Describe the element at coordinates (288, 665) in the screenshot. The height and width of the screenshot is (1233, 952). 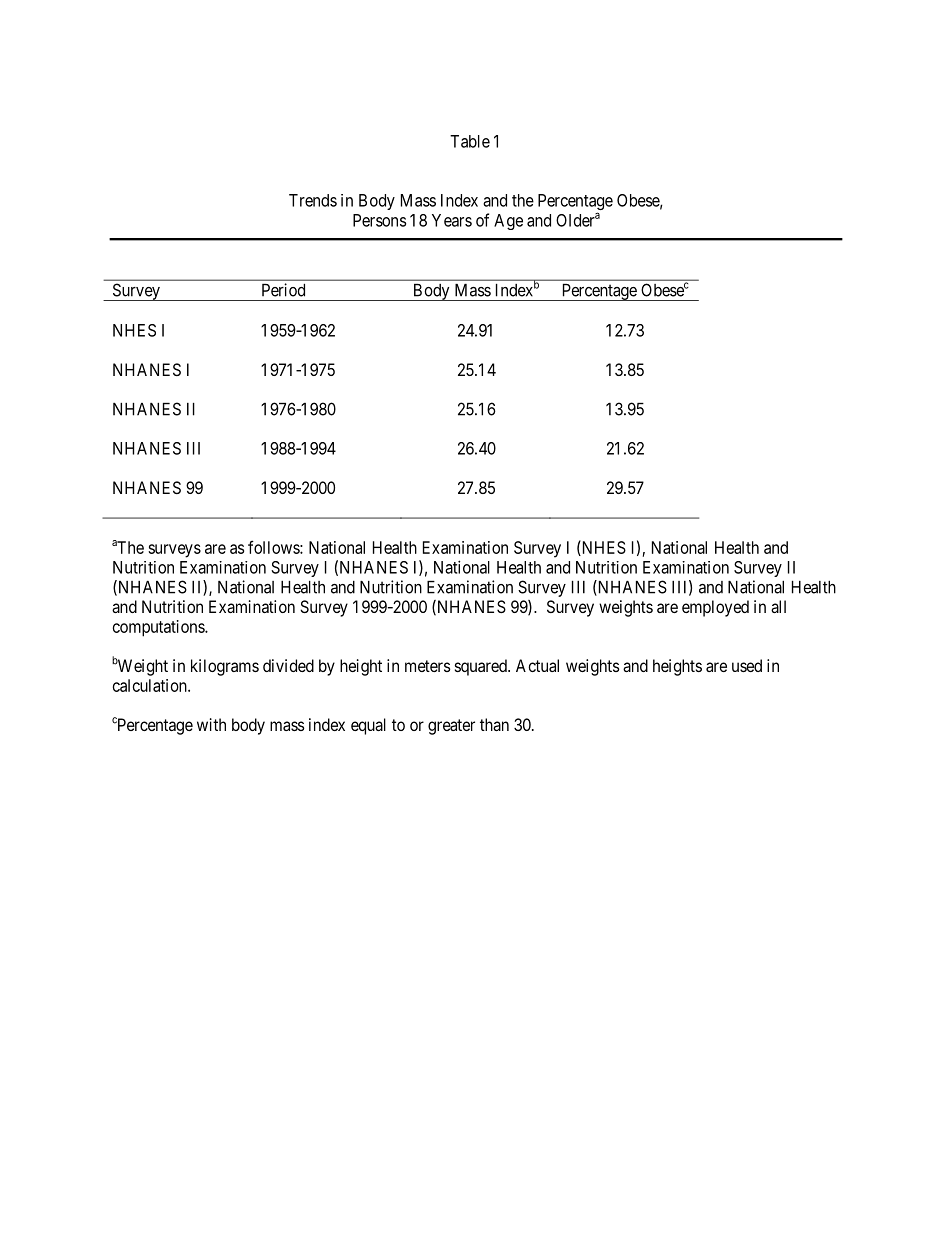
I see `divided` at that location.
